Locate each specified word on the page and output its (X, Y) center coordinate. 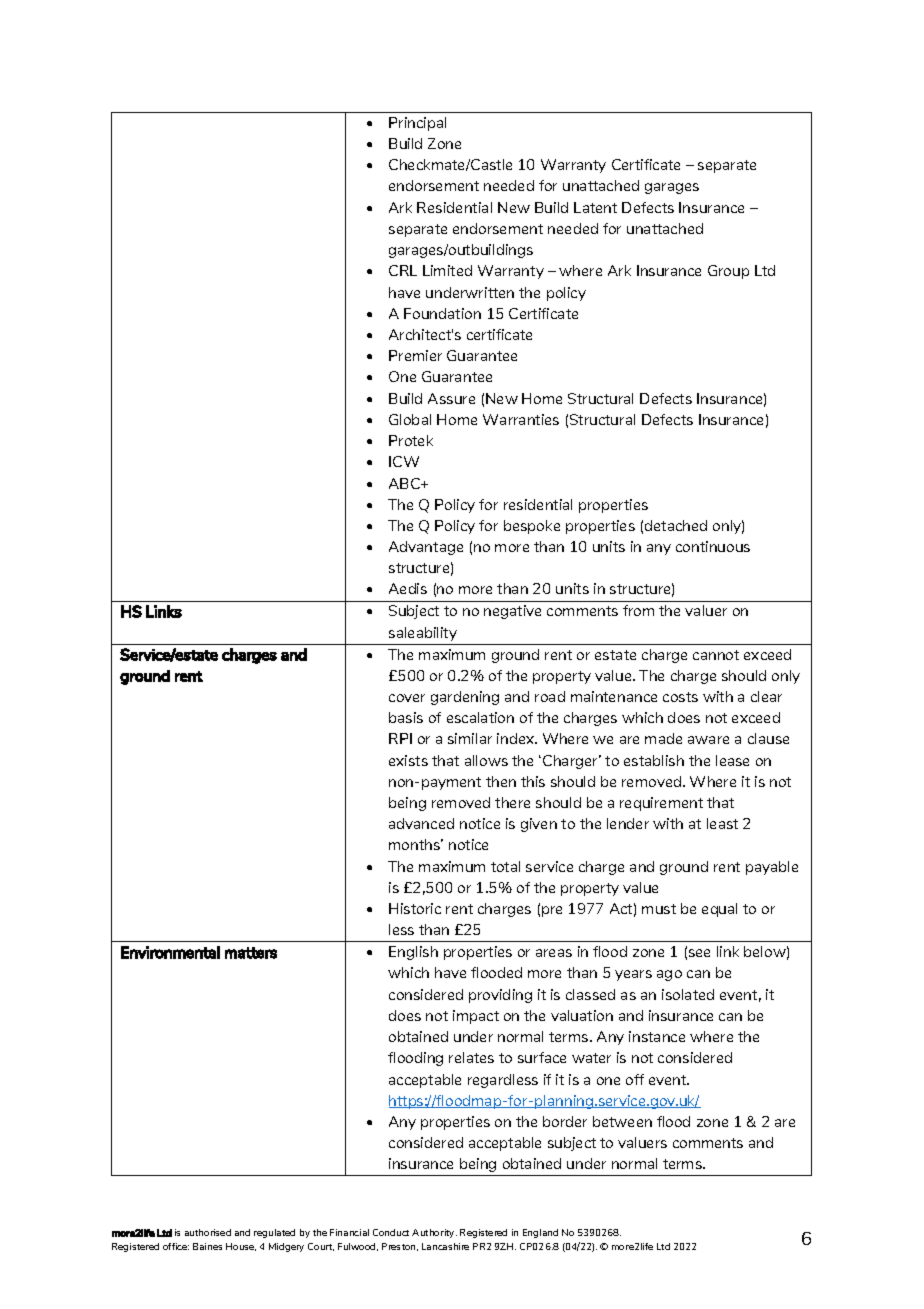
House (241, 1247)
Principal (417, 124)
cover (407, 698)
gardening (465, 698)
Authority (434, 1233)
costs (680, 697)
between (622, 1121)
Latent (595, 207)
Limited (447, 270)
